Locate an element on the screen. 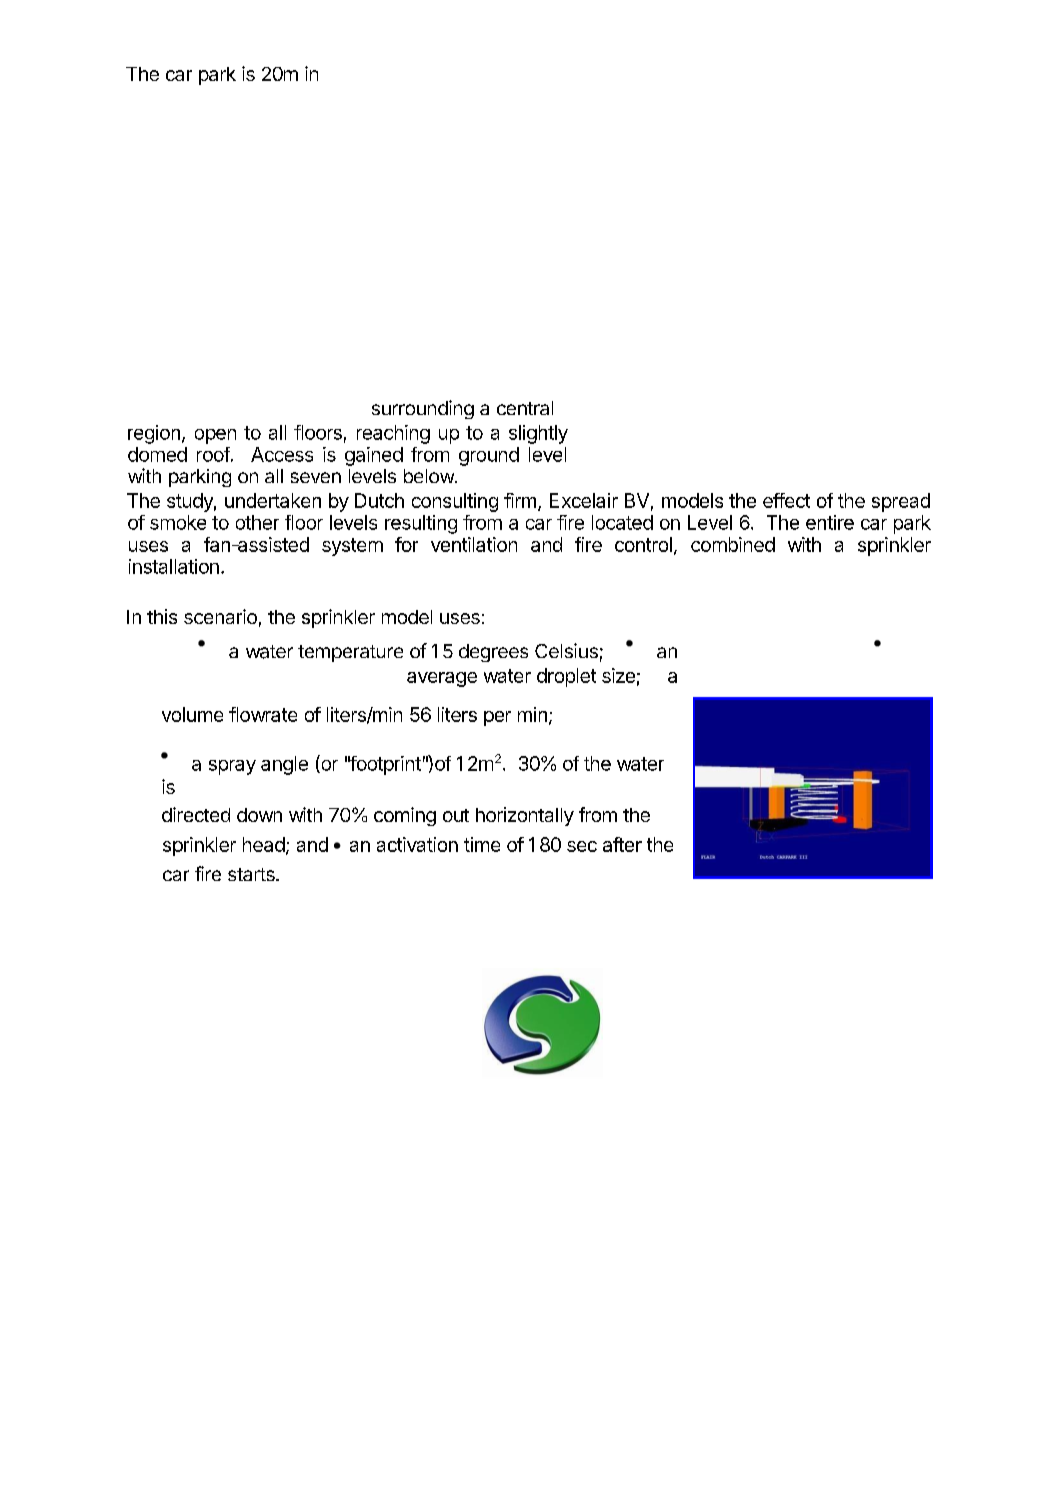  spray is located at coordinates (232, 767).
